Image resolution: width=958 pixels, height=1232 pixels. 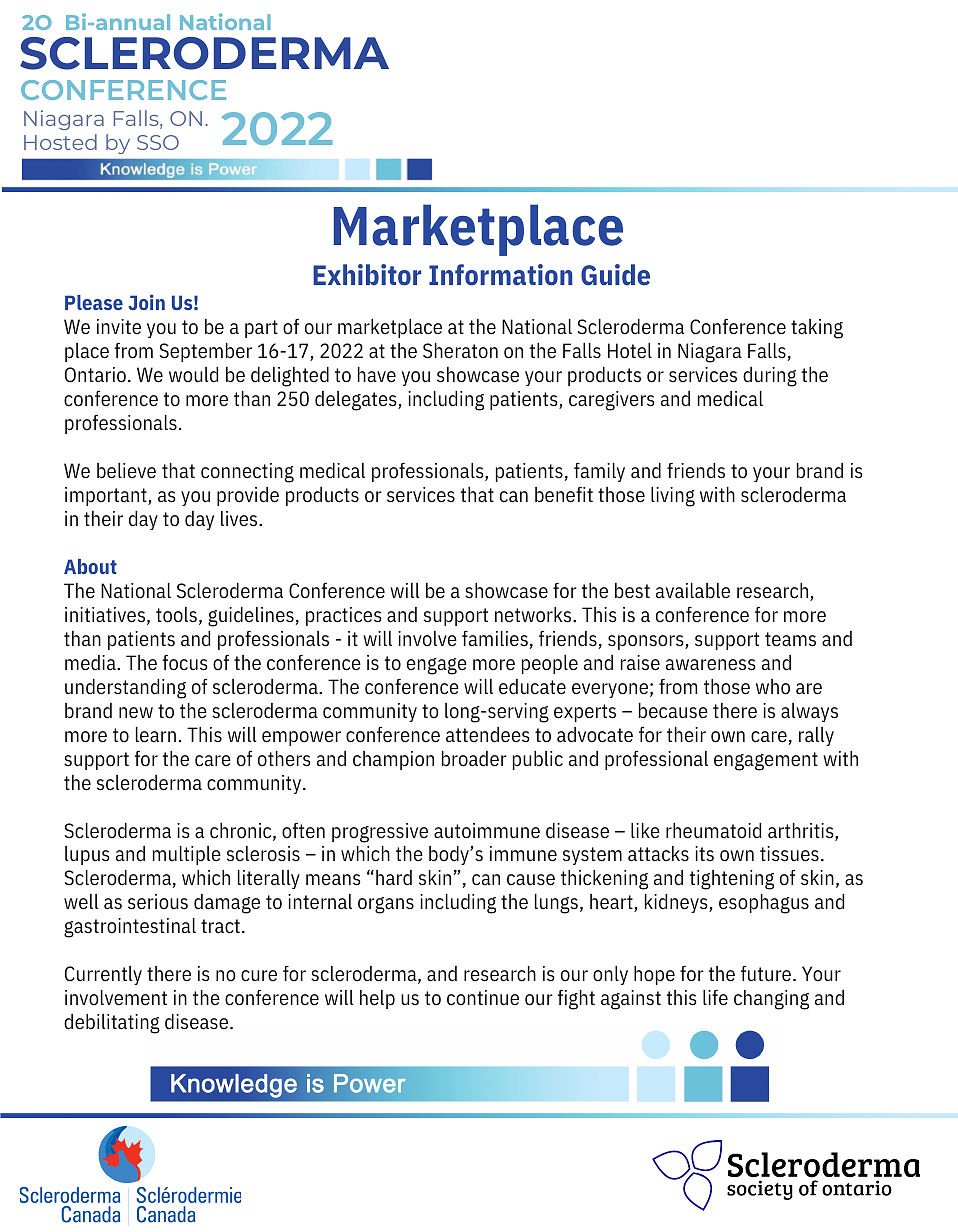 What do you see at coordinates (126, 471) in the screenshot?
I see `believe` at bounding box center [126, 471].
